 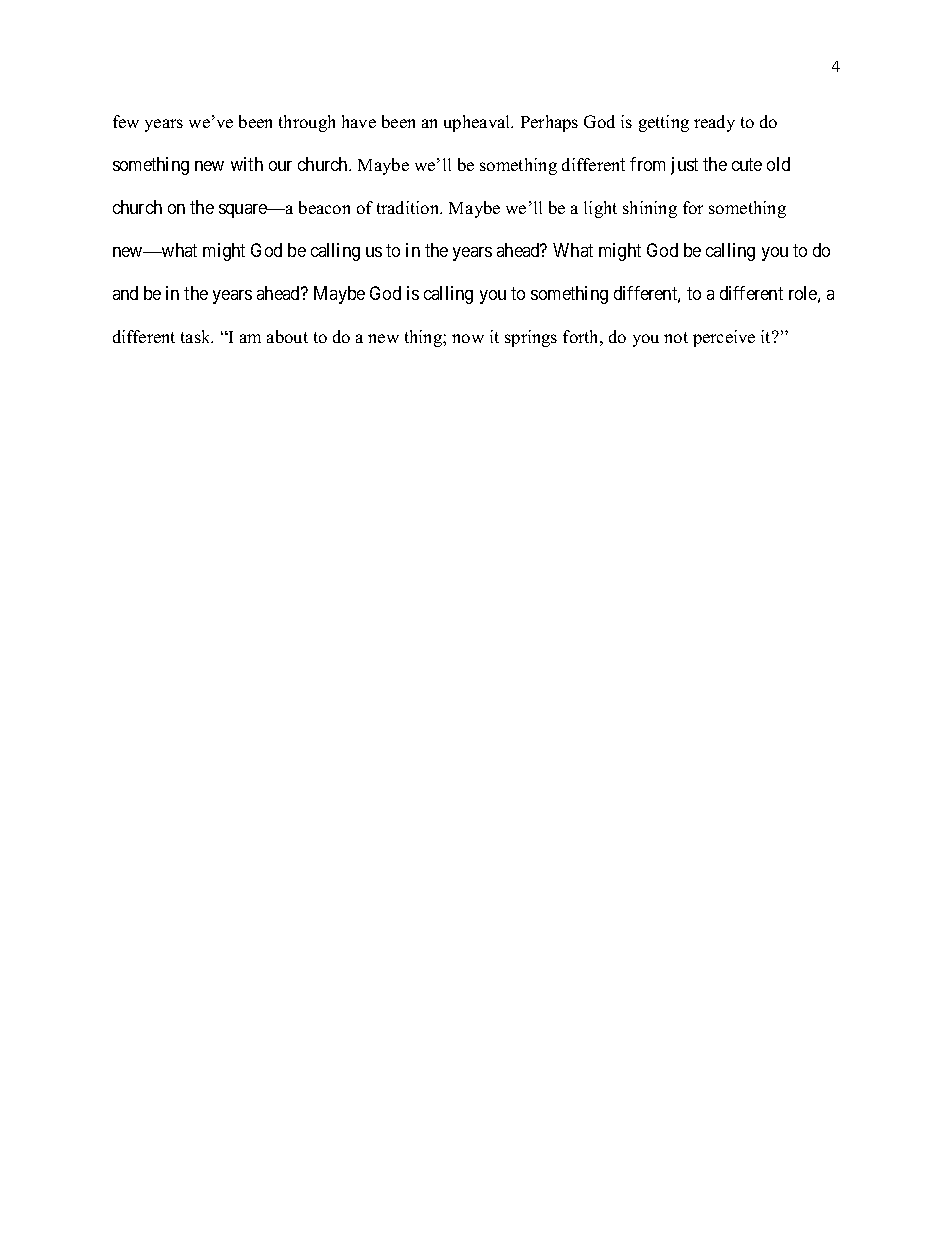 What do you see at coordinates (676, 337) in the screenshot?
I see `not` at bounding box center [676, 337].
